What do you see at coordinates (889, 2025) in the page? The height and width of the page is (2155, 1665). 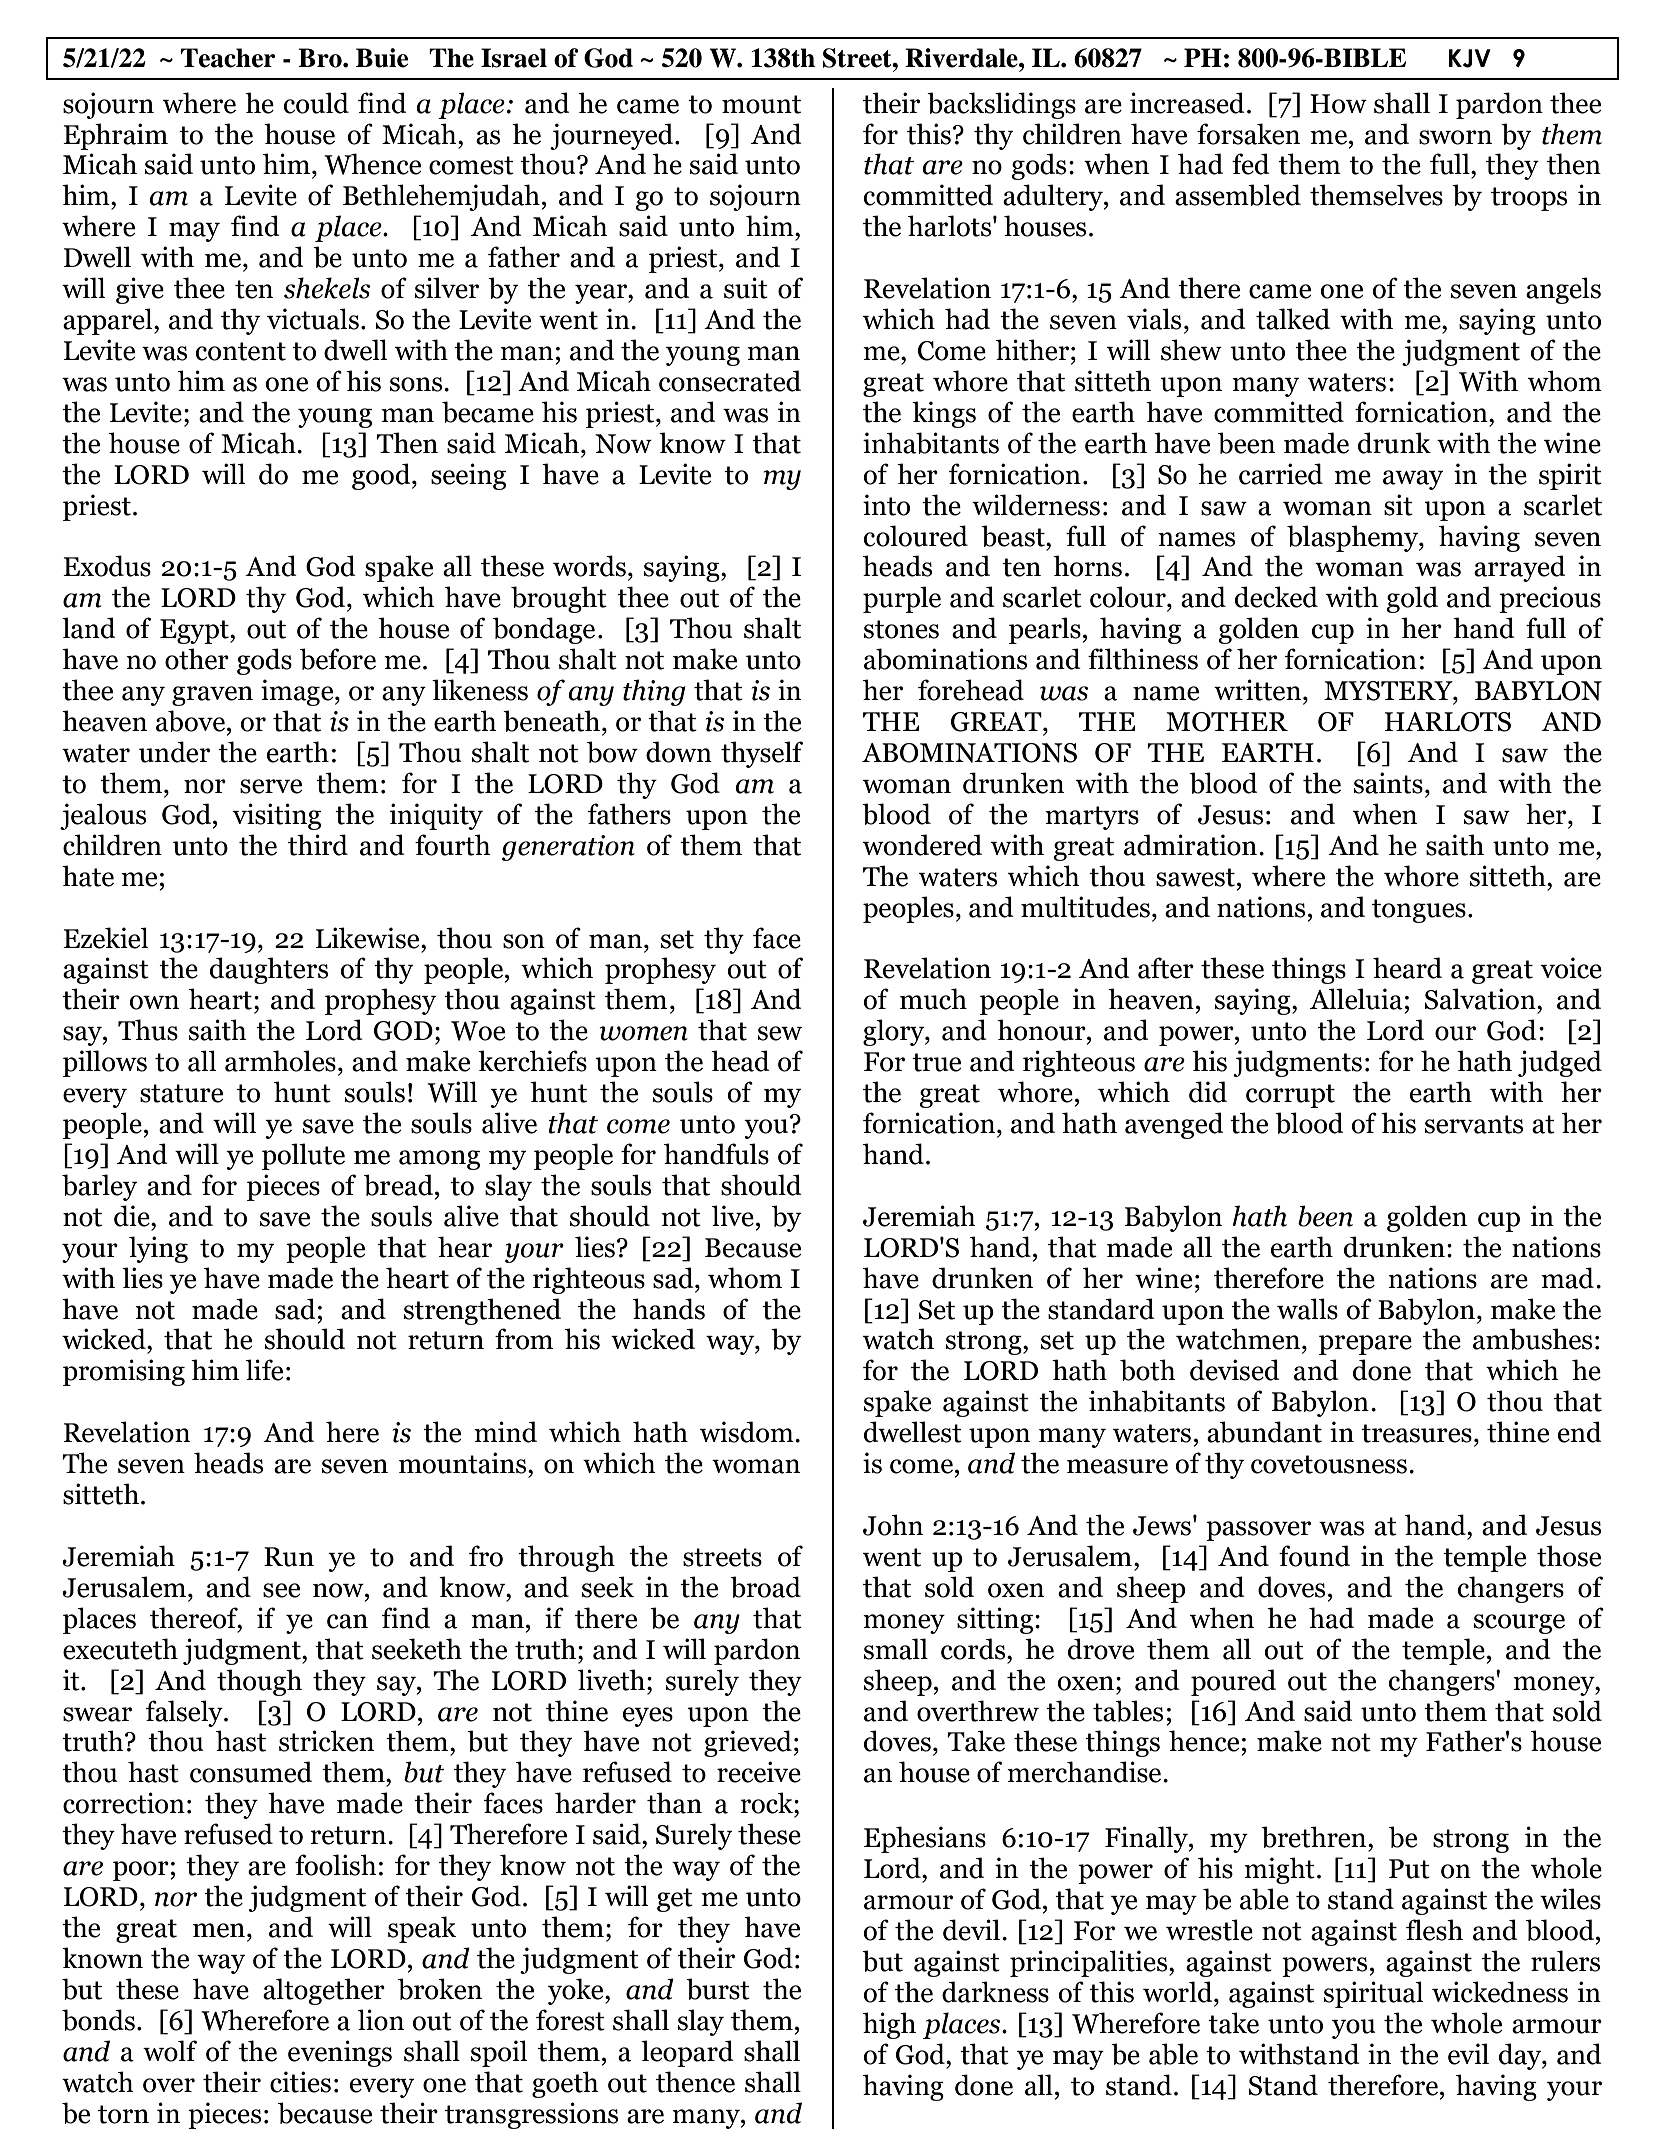 I see `high` at bounding box center [889, 2025].
